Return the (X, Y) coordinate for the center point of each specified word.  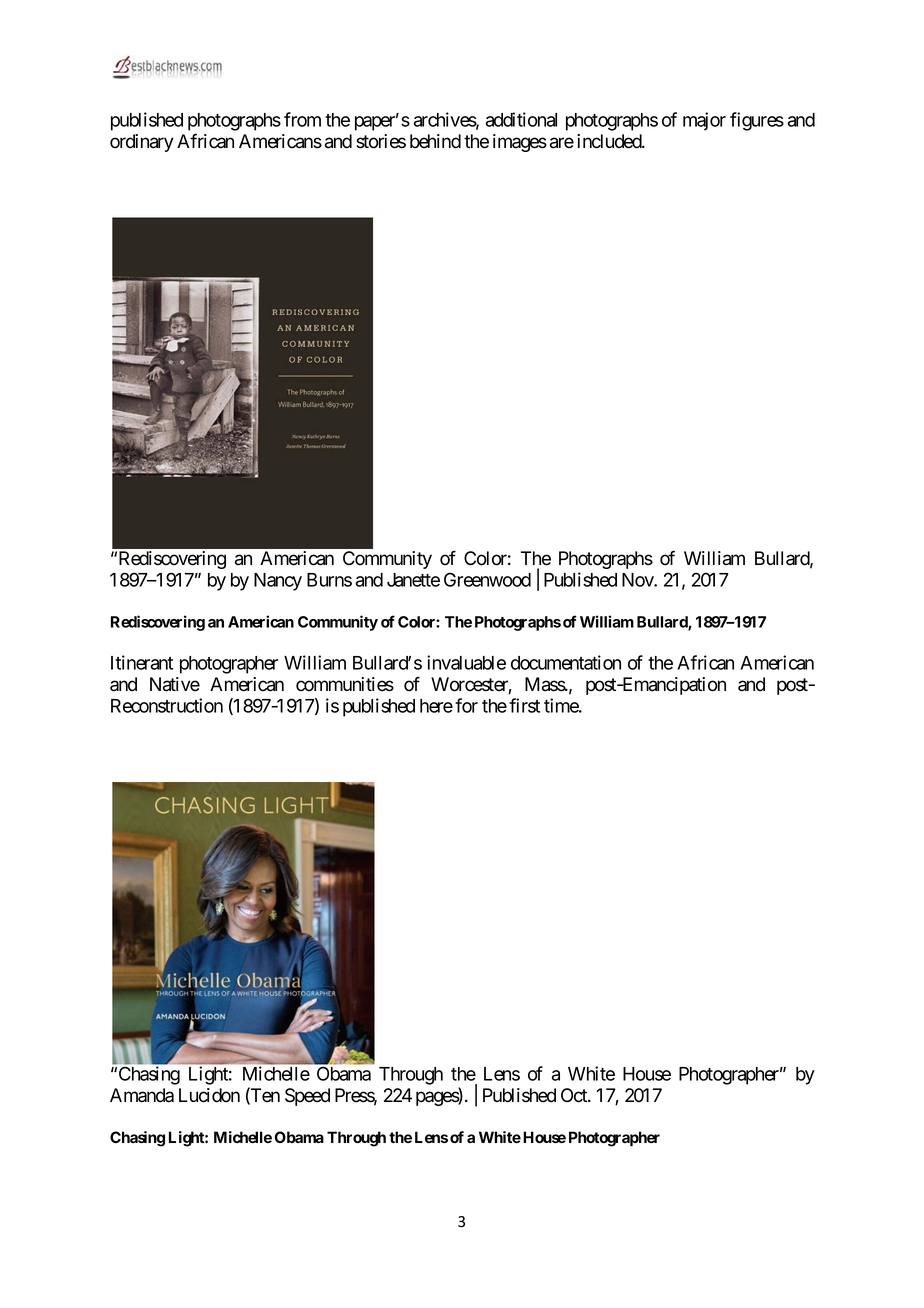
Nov (638, 580)
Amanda (142, 1095)
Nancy (278, 582)
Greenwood (487, 579)
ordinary (142, 143)
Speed (307, 1097)
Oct (575, 1095)
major (704, 121)
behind (435, 141)
